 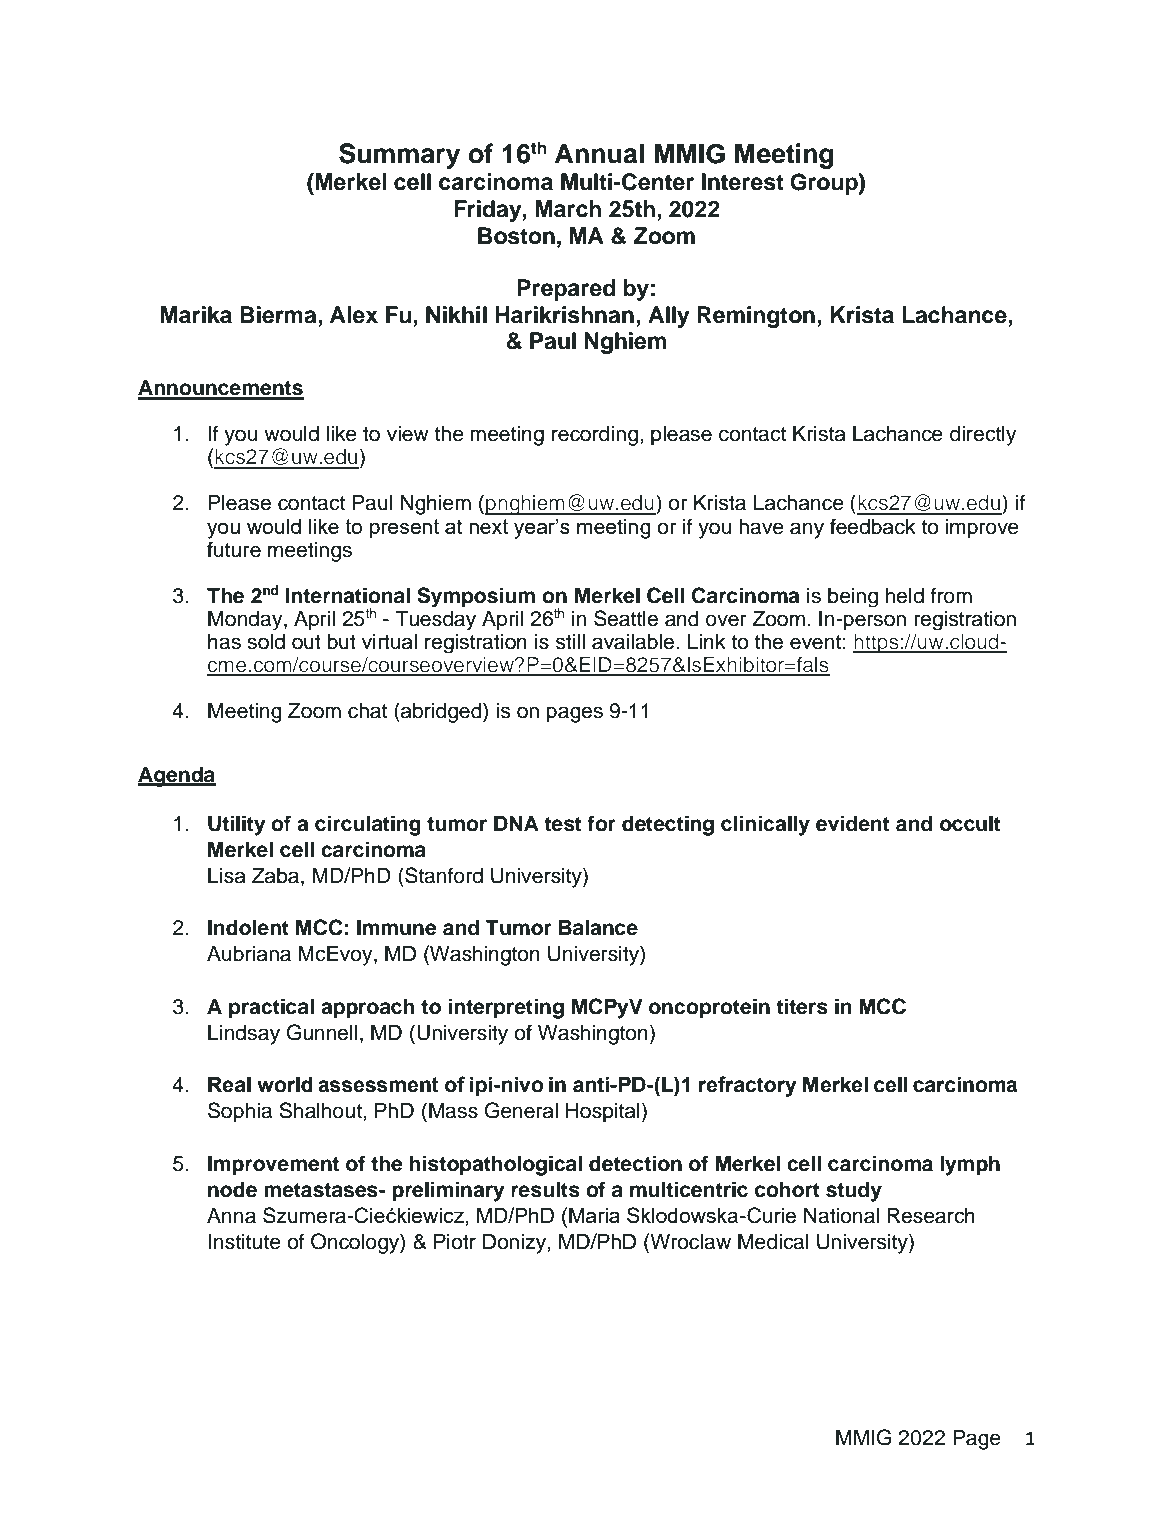 What do you see at coordinates (594, 1215) in the image?
I see `Maria` at bounding box center [594, 1215].
